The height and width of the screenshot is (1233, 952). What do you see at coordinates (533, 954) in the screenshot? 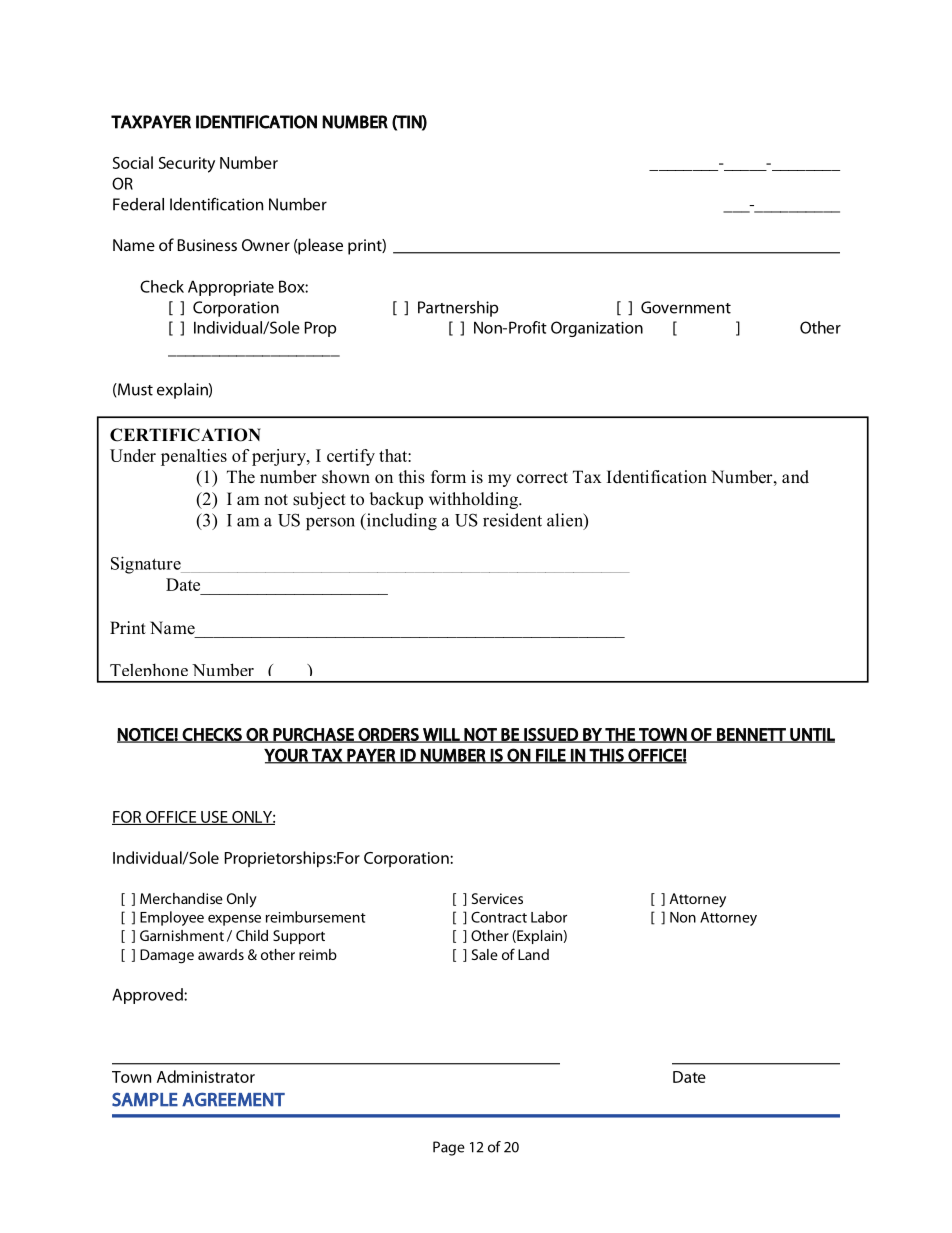
I see `Land` at bounding box center [533, 954].
